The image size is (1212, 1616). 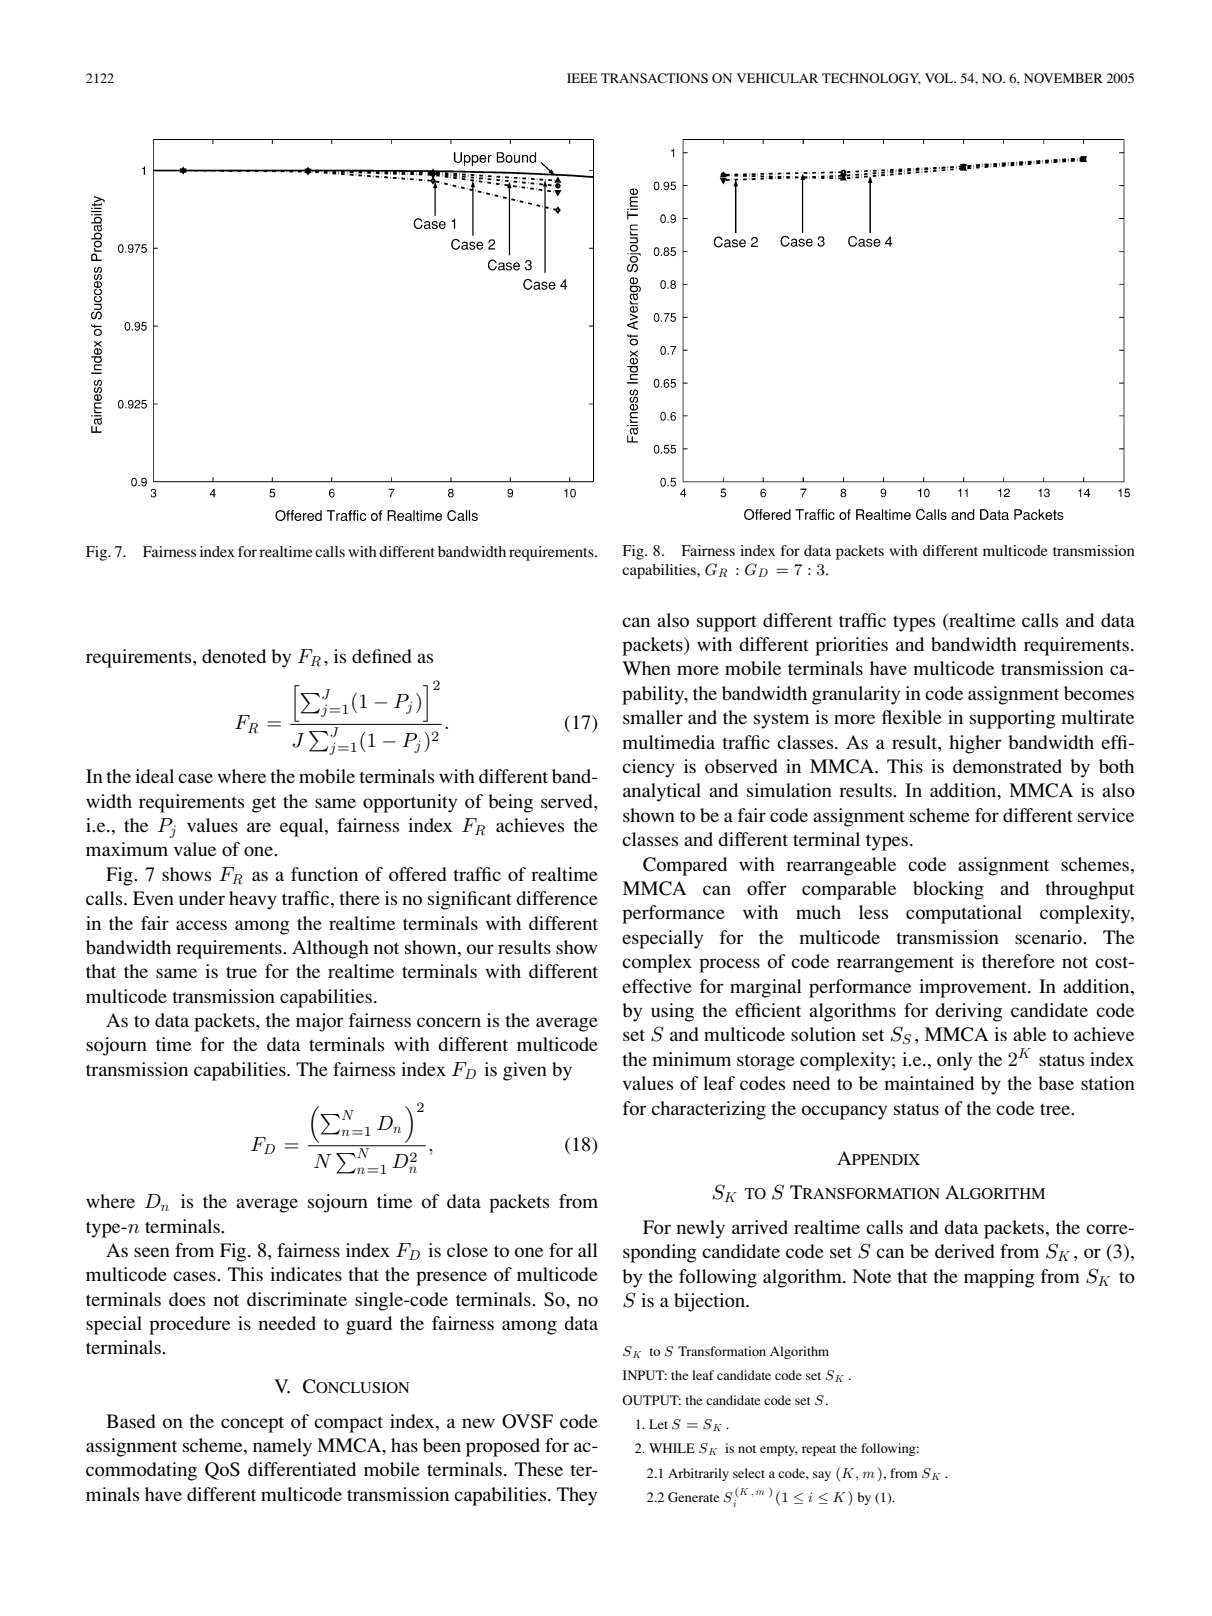 I want to click on TRANSACTIONS, so click(x=654, y=78).
